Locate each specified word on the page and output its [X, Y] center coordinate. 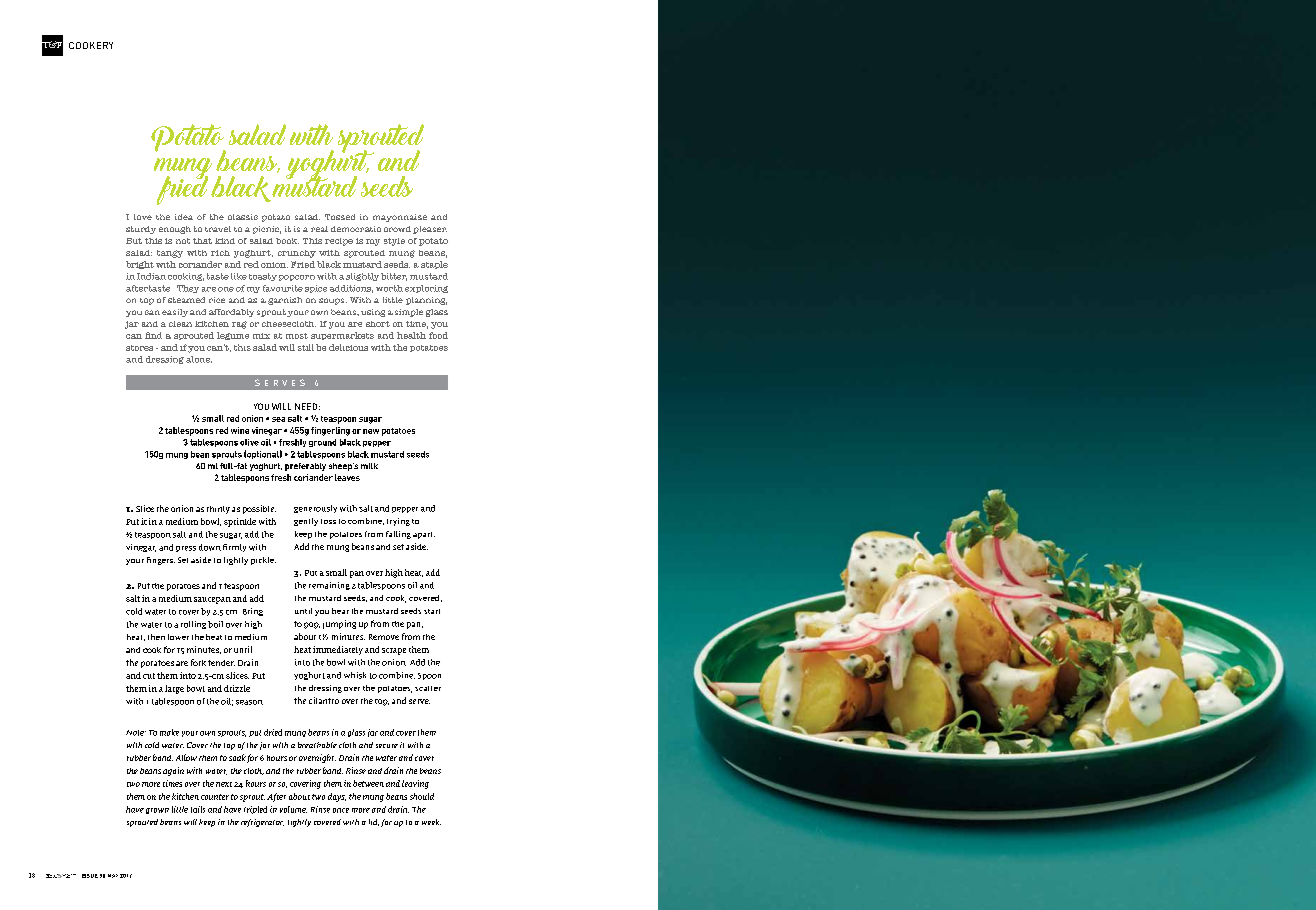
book [287, 241]
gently [306, 522]
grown [157, 811]
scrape [394, 651]
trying [398, 522]
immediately [338, 650]
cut [149, 676]
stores [139, 348]
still [306, 347]
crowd [397, 229]
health [411, 335]
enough [175, 230]
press [186, 549]
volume [293, 809]
